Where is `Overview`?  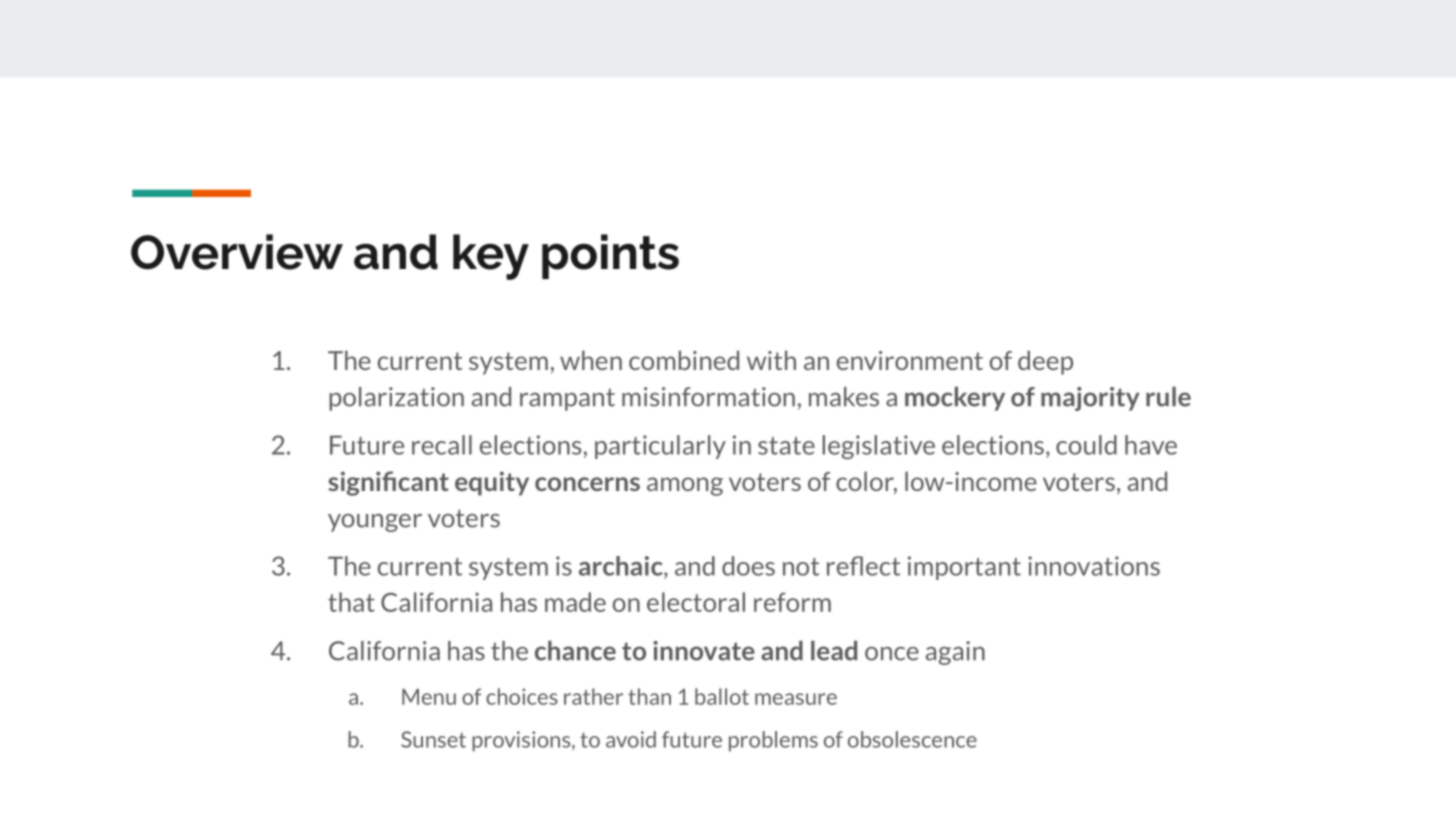 Overview is located at coordinates (237, 252).
